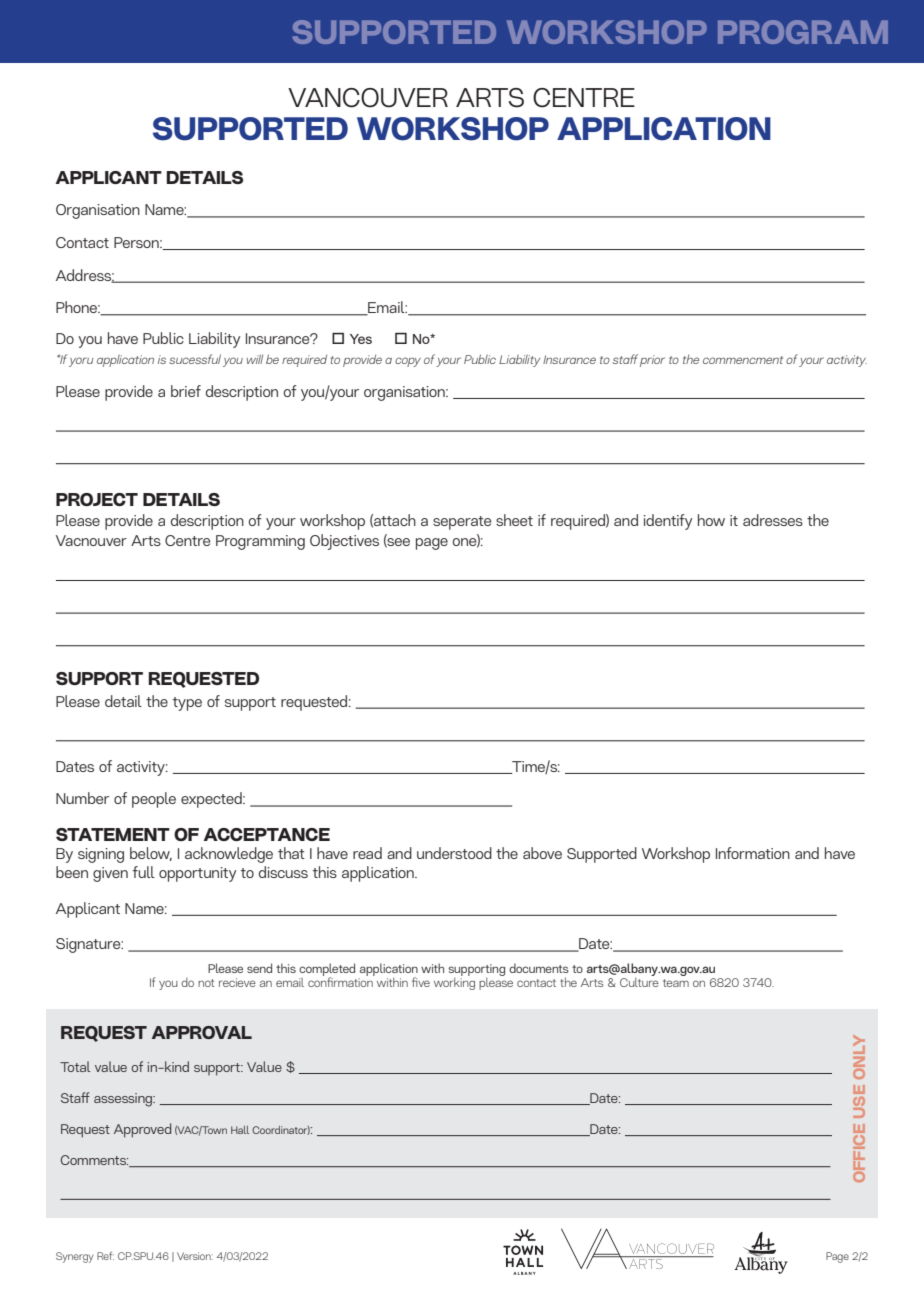 Image resolution: width=924 pixels, height=1308 pixels. What do you see at coordinates (187, 704) in the screenshot?
I see `type` at bounding box center [187, 704].
